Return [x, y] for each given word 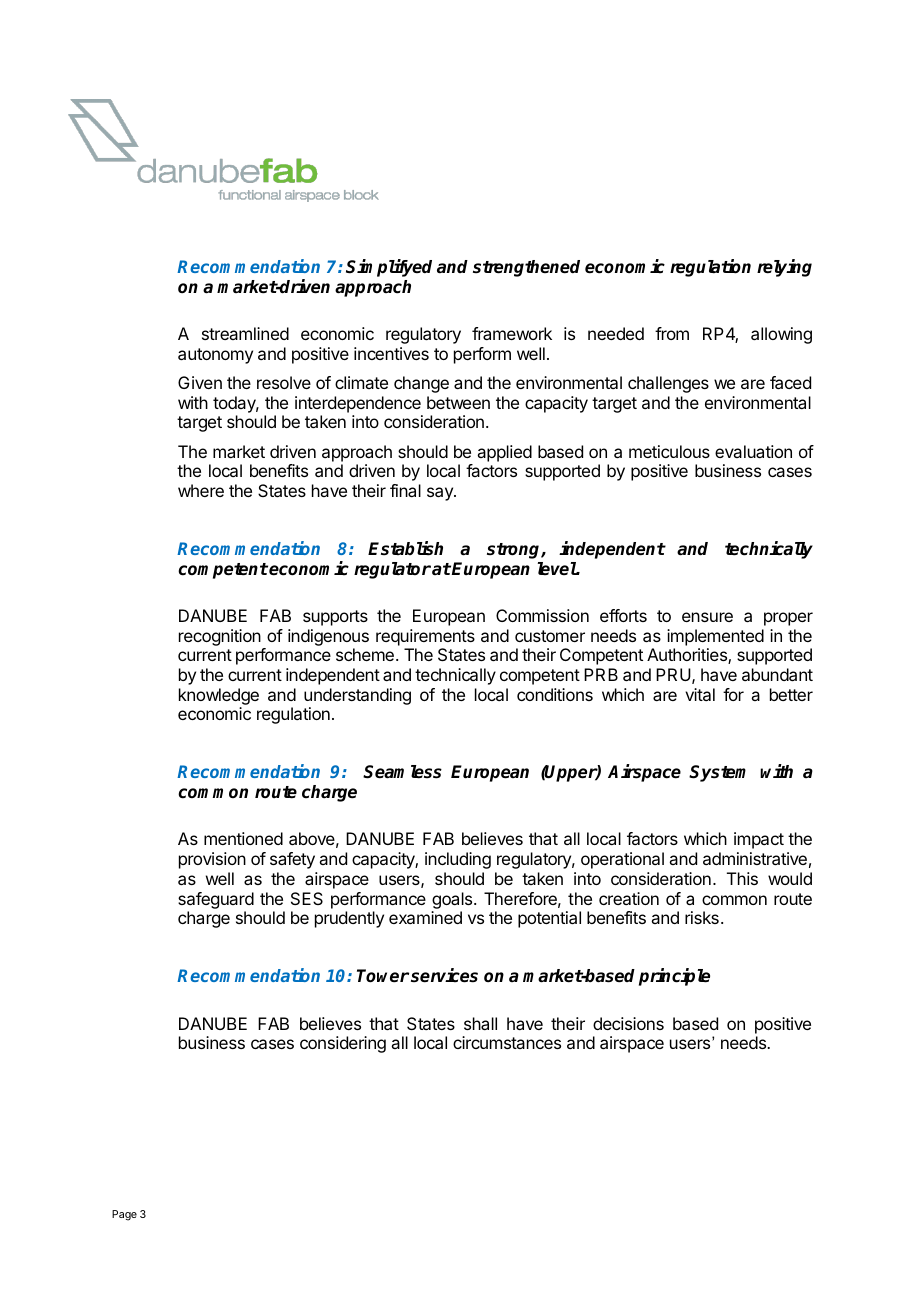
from [672, 333]
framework [512, 333]
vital [700, 694]
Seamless [402, 772]
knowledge [219, 696]
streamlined [245, 333]
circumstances [507, 1042]
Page [124, 1215]
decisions [628, 1023]
